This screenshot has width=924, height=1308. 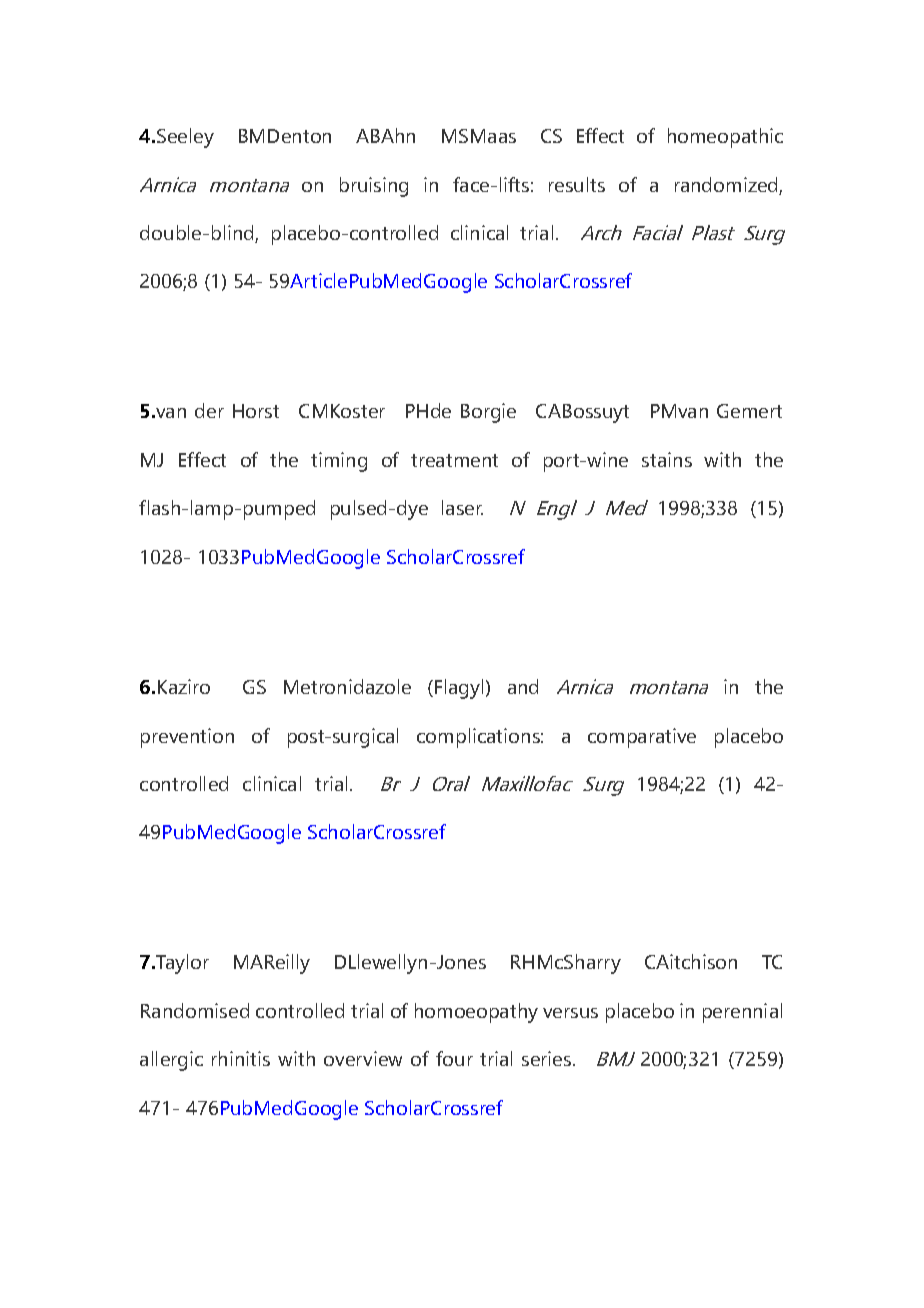 What do you see at coordinates (241, 1058) in the screenshot?
I see `rhinitis` at bounding box center [241, 1058].
